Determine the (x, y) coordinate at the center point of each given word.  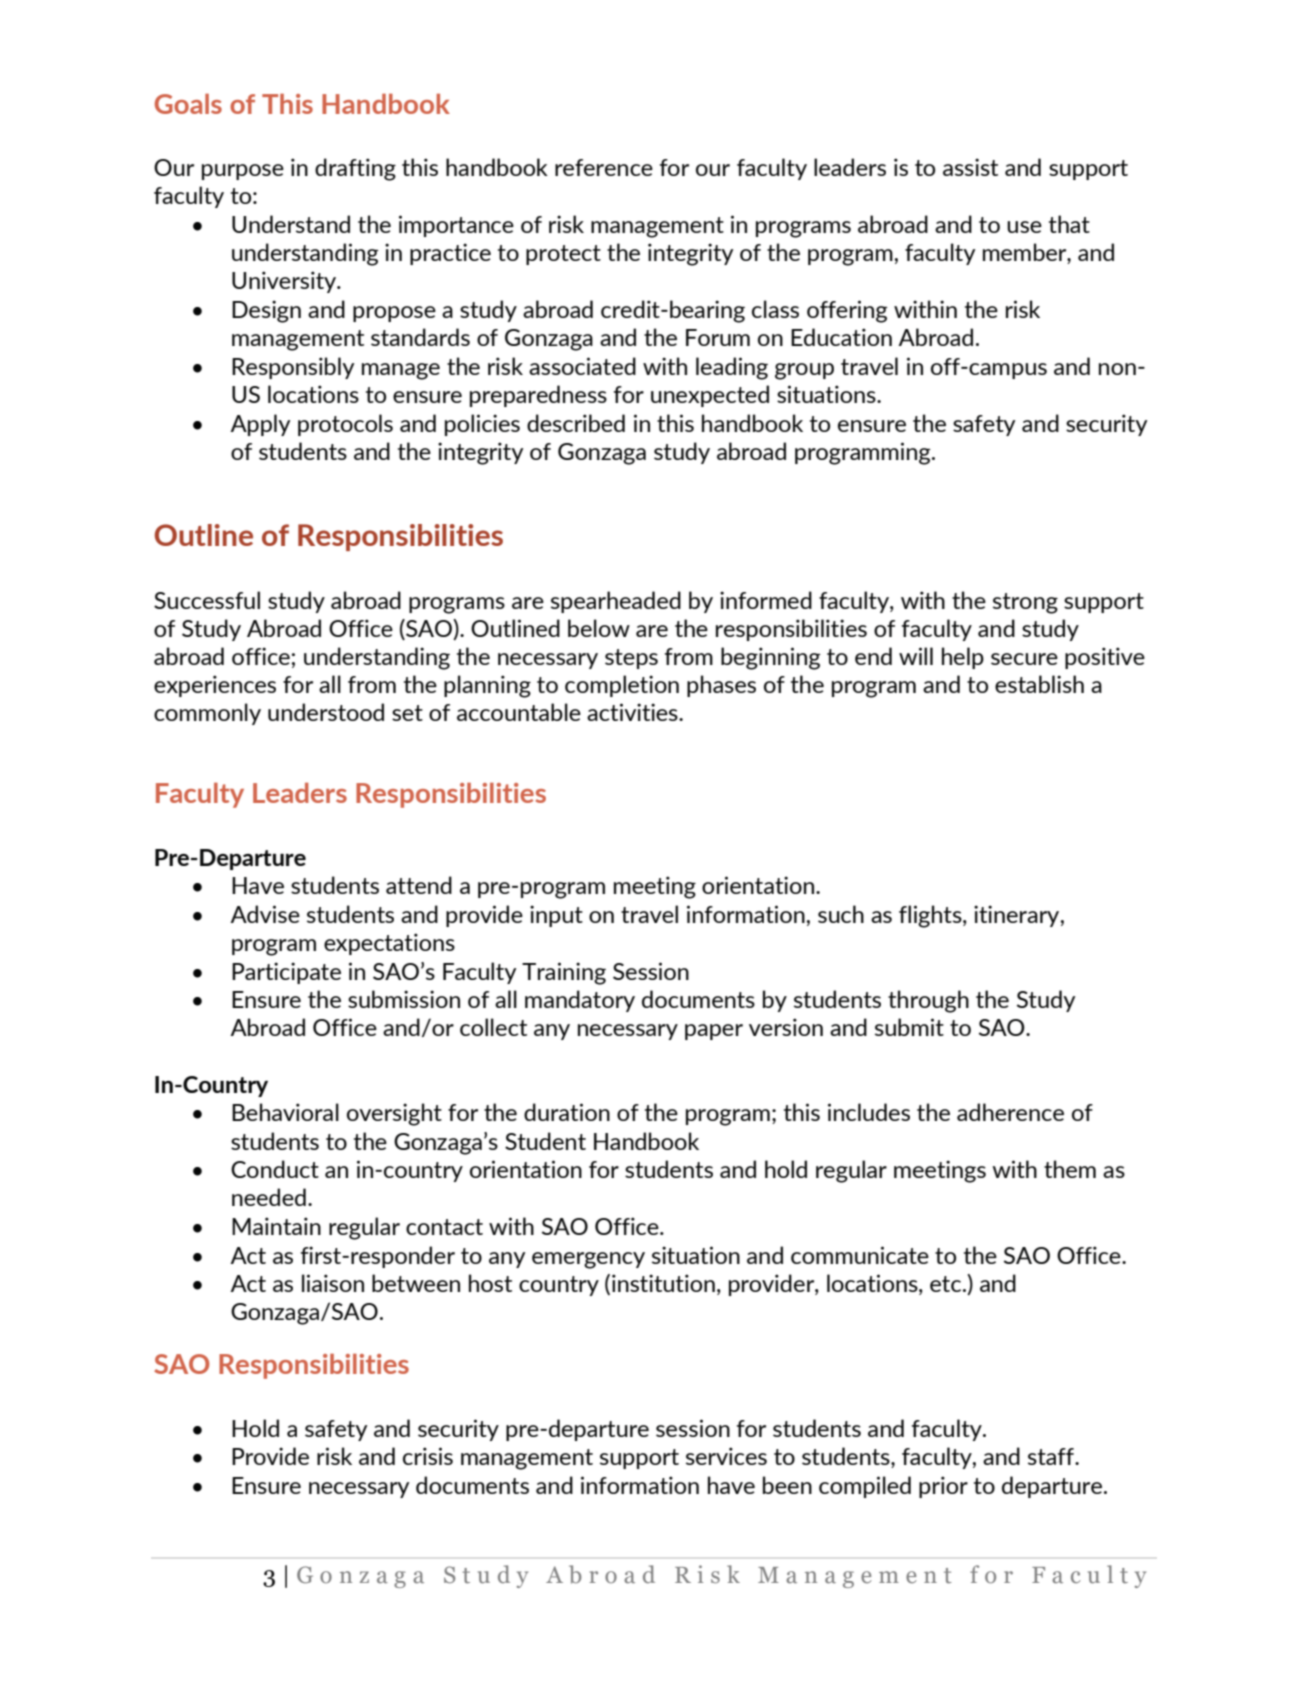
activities (633, 712)
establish (1039, 684)
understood (326, 712)
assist (970, 167)
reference (604, 167)
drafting (355, 169)
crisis (428, 1456)
